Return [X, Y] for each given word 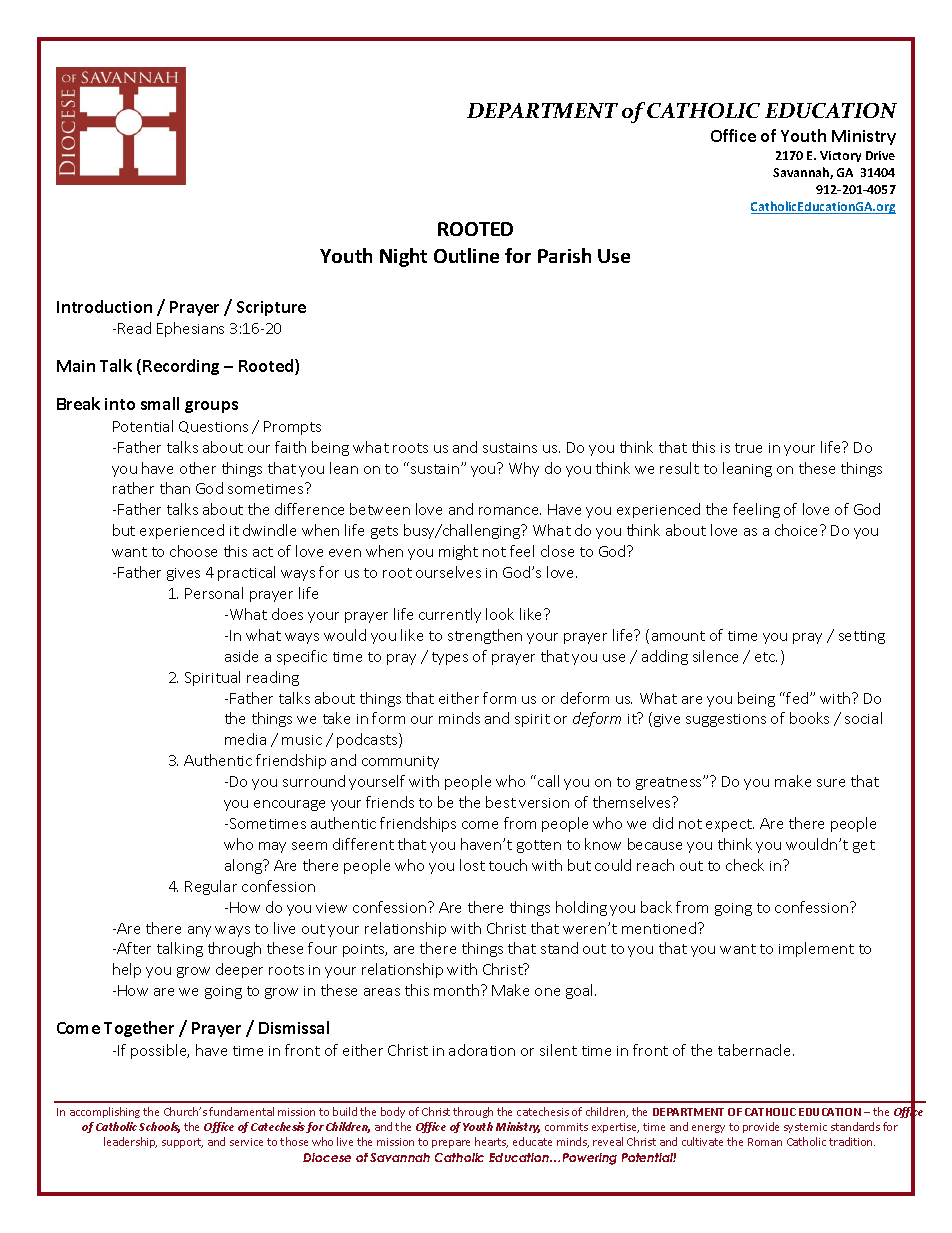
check [745, 865]
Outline [466, 255]
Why [524, 469]
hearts [491, 1142]
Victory [840, 156]
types [450, 658]
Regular [211, 887]
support [182, 1143]
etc [766, 657]
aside [241, 656]
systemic [805, 1128]
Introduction [104, 306]
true [748, 448]
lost [472, 865]
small [160, 403]
